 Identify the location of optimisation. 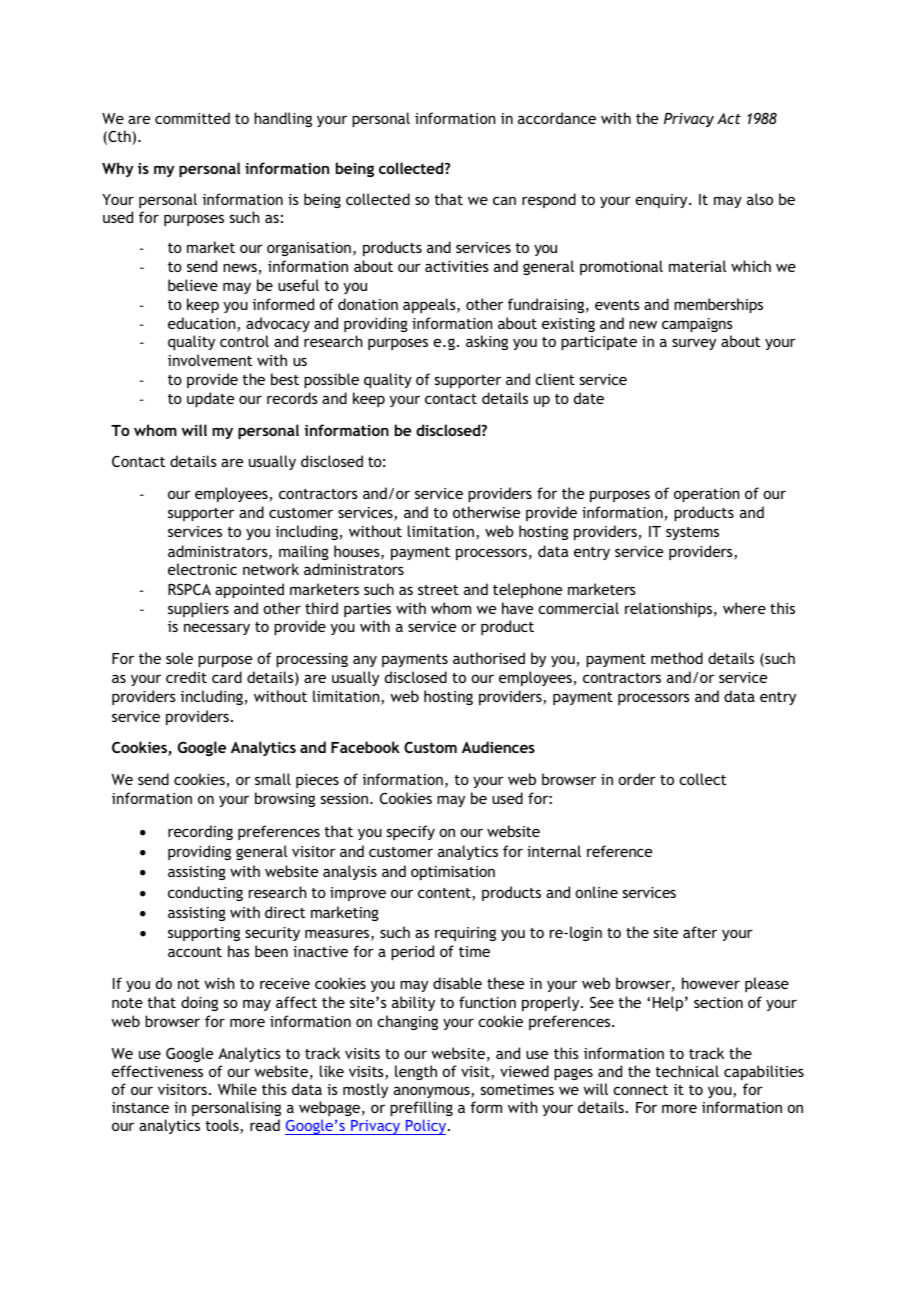
(453, 873).
